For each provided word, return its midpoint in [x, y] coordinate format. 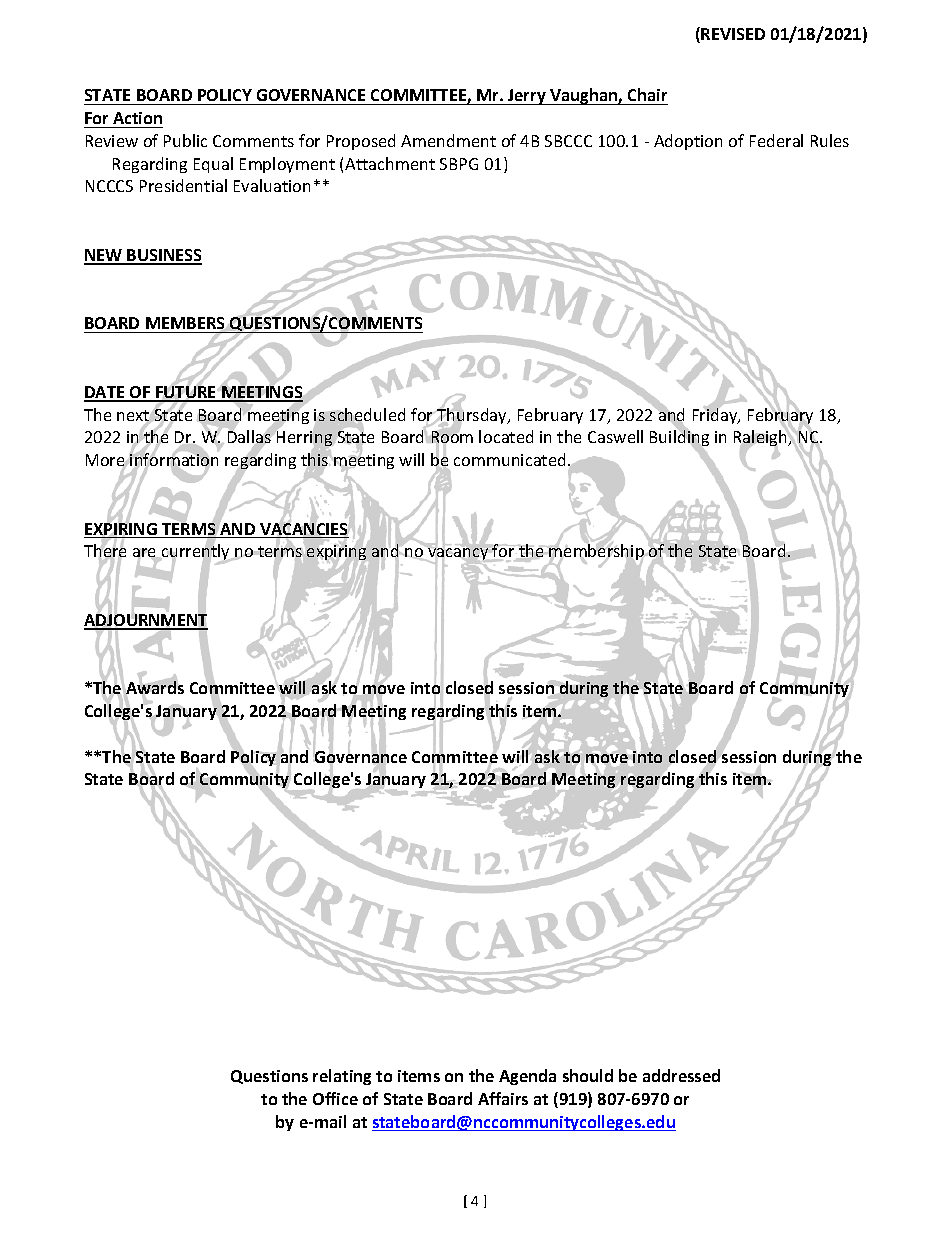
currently [195, 553]
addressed [681, 1075]
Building [679, 439]
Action [137, 118]
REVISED [733, 34]
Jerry [527, 97]
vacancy [458, 554]
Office [335, 1098]
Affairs [503, 1098]
